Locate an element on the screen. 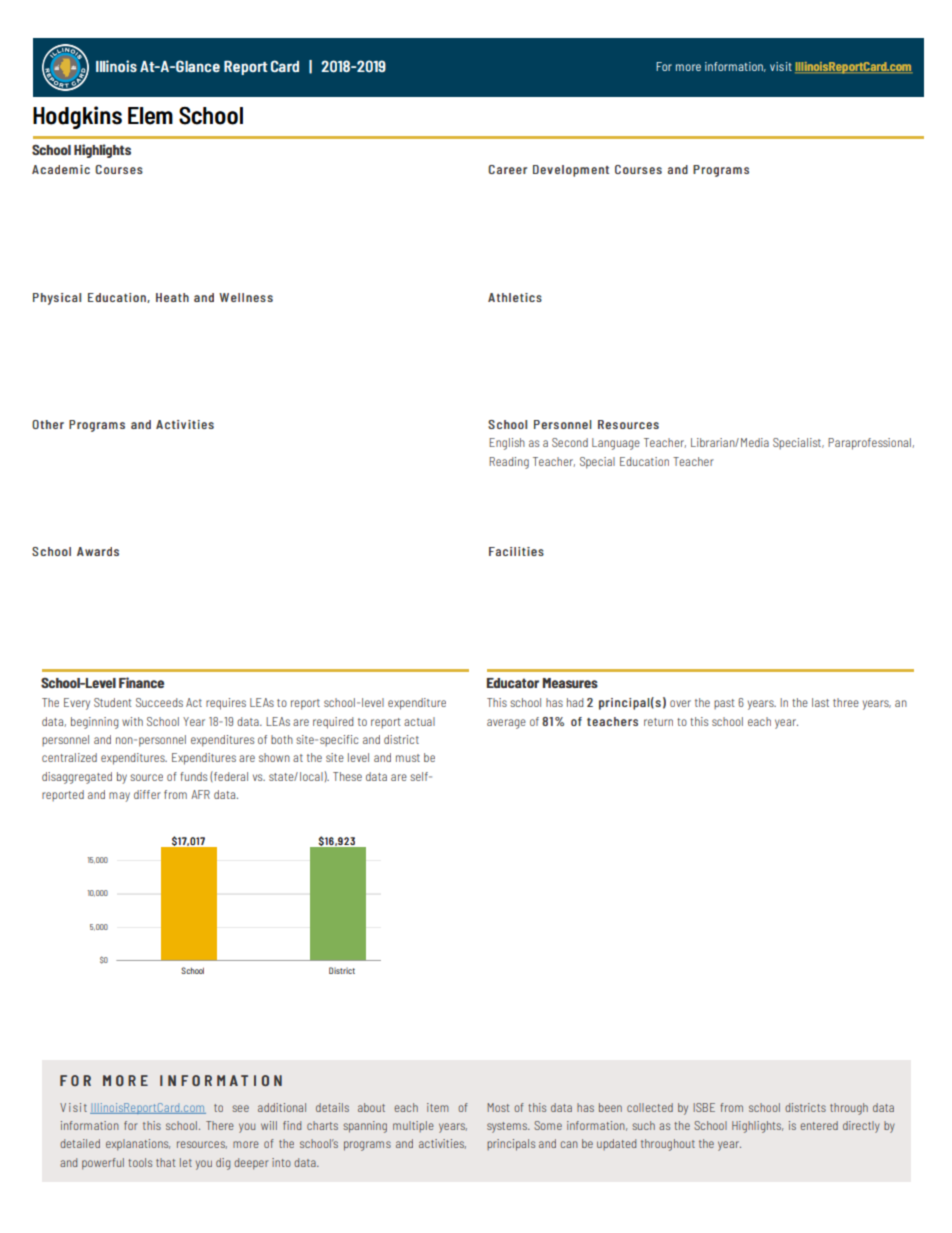  These is located at coordinates (347, 776).
